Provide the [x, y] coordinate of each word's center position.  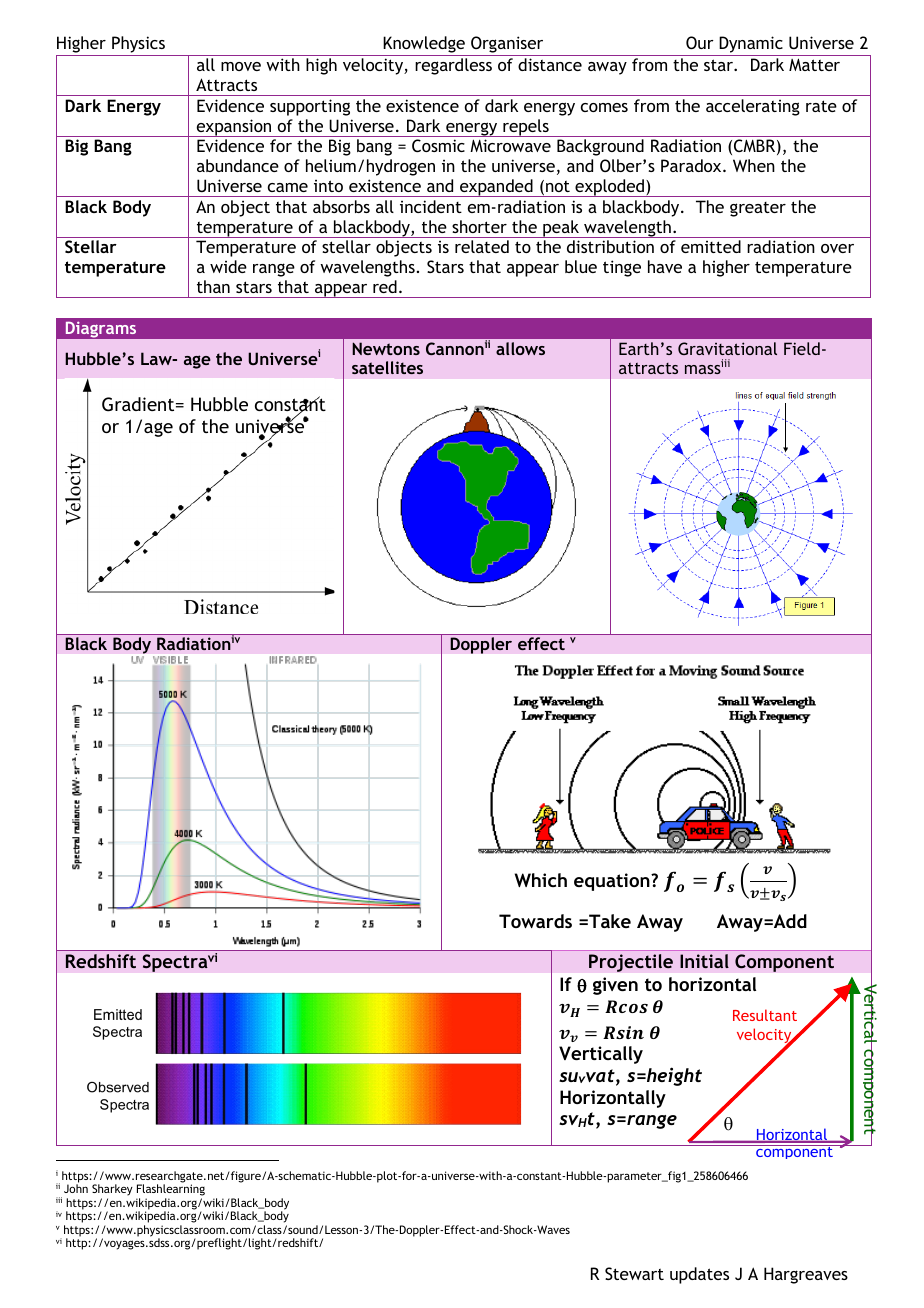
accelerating [753, 107]
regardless [453, 66]
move [241, 66]
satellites [387, 367]
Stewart [634, 1273]
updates [699, 1275]
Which [541, 880]
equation [613, 882]
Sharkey [112, 1191]
